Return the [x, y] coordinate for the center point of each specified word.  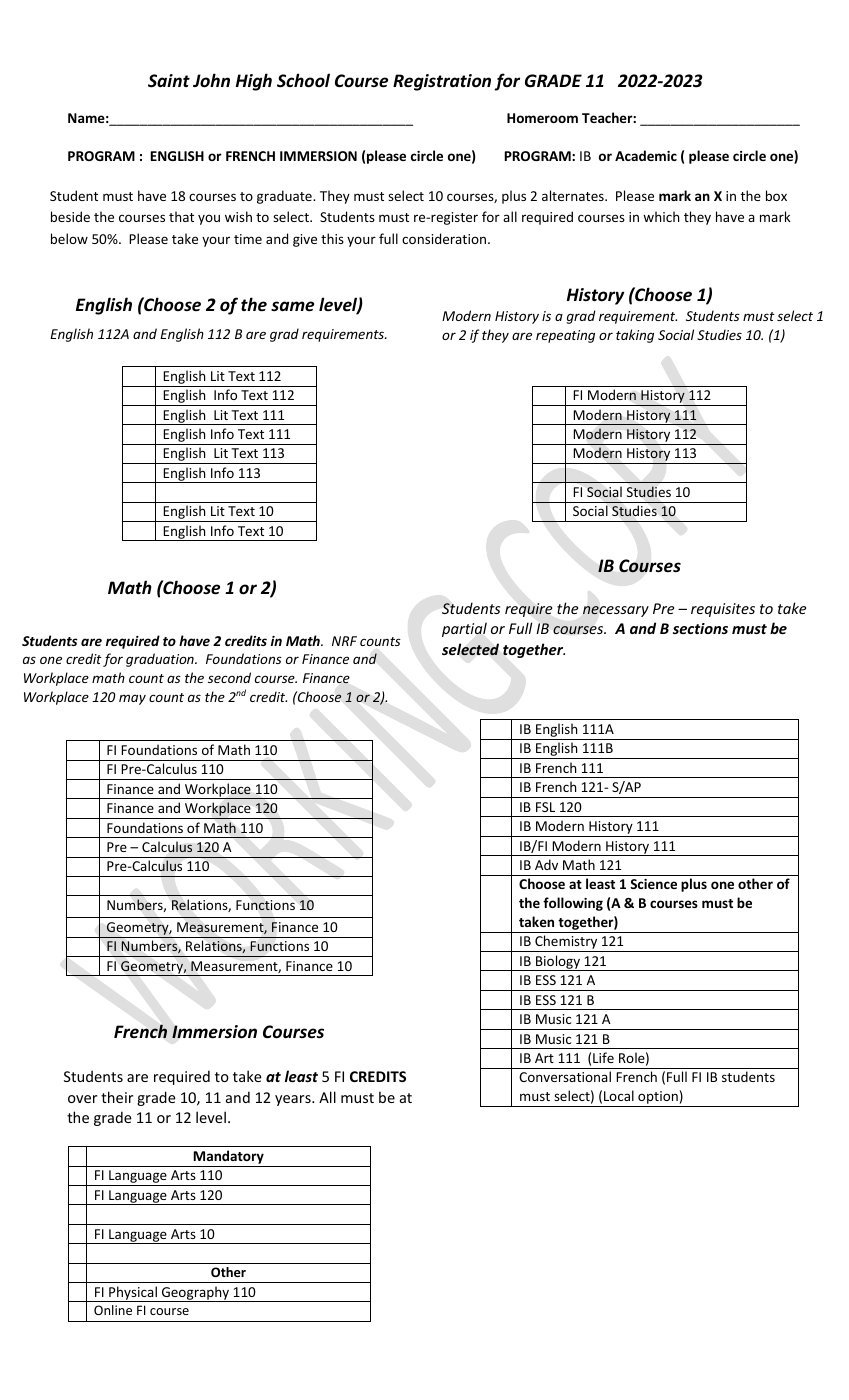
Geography [195, 1294]
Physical [133, 1294]
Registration [442, 82]
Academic [646, 155]
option [658, 1099]
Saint [169, 81]
